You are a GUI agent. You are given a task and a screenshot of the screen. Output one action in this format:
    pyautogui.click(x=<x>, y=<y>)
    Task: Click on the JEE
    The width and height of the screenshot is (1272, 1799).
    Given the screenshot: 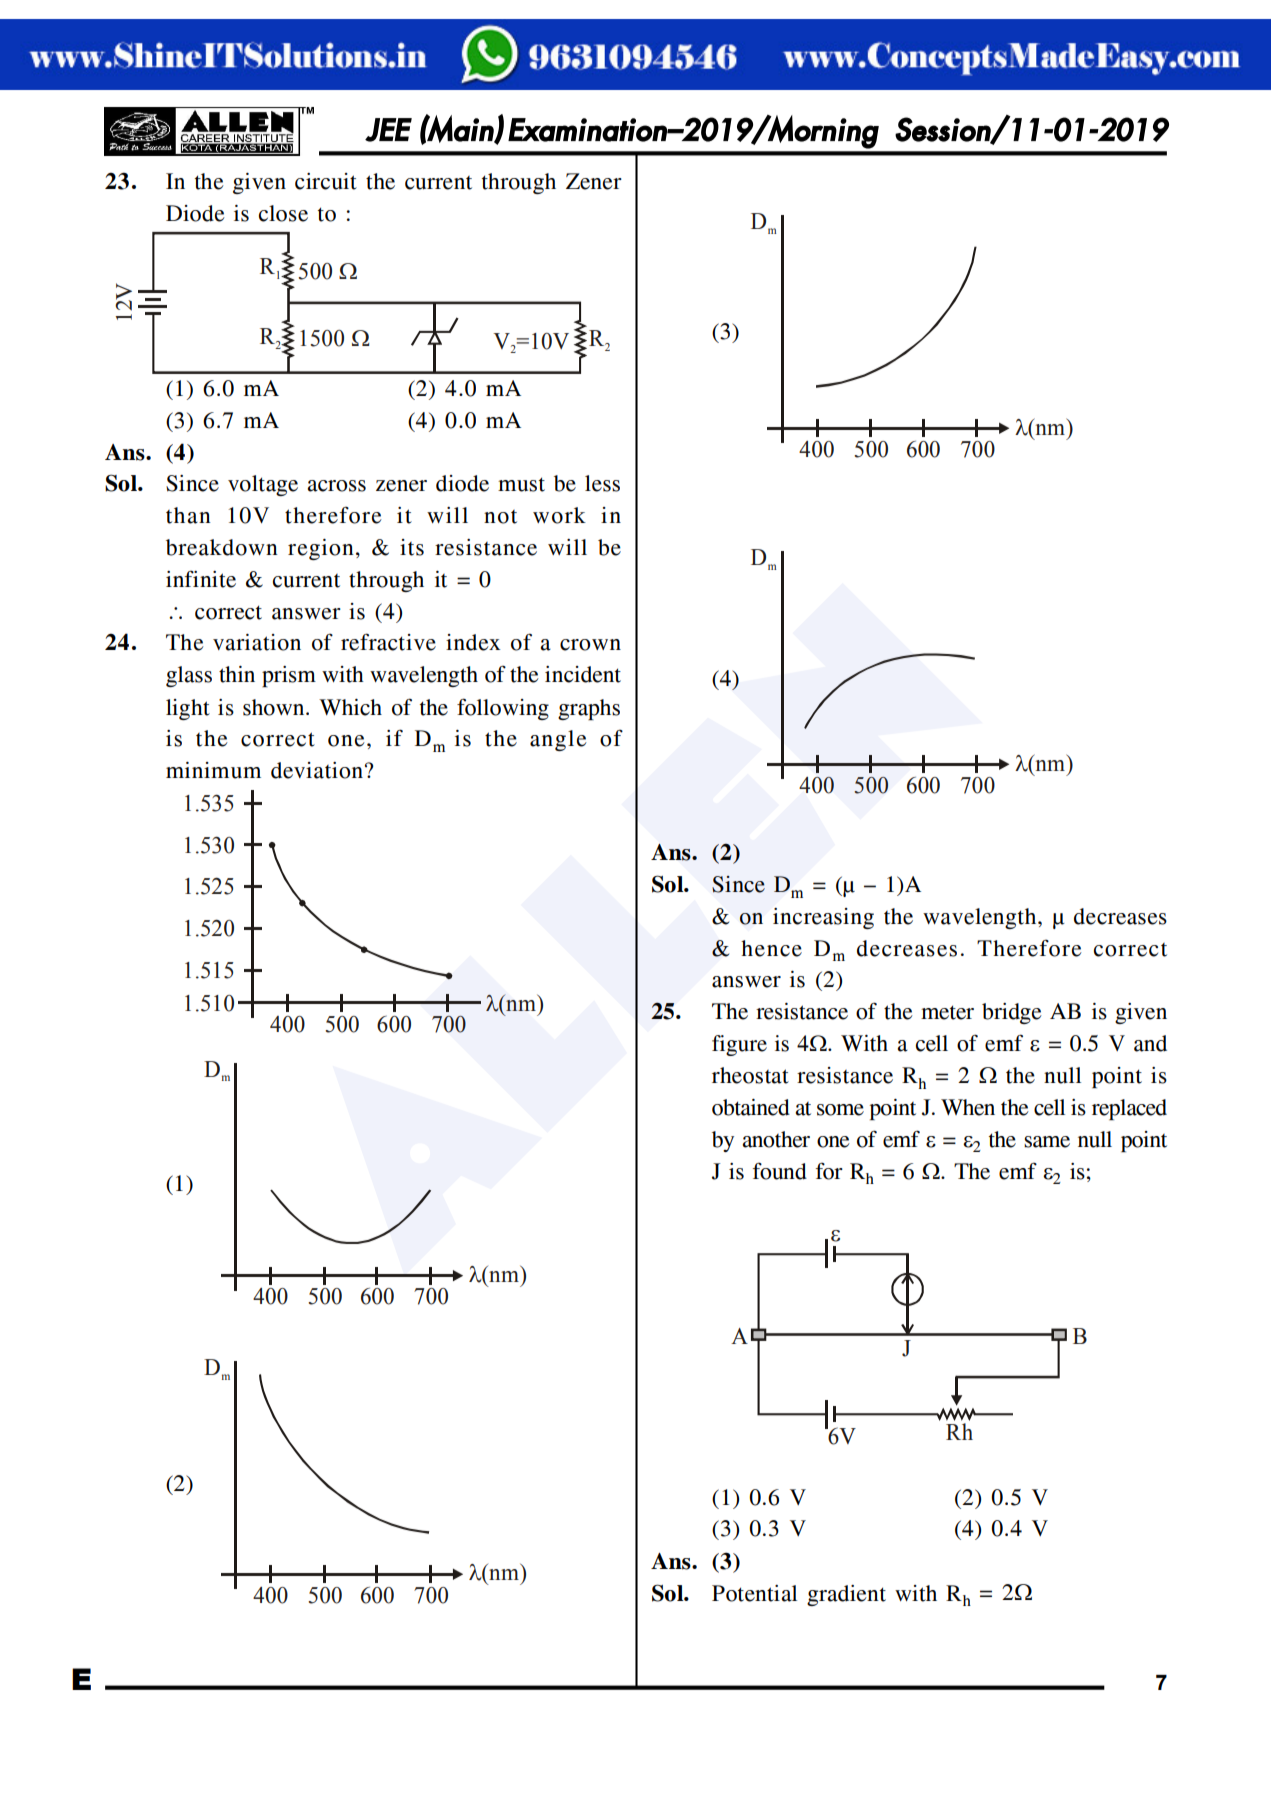 What is the action you would take?
    pyautogui.click(x=388, y=130)
